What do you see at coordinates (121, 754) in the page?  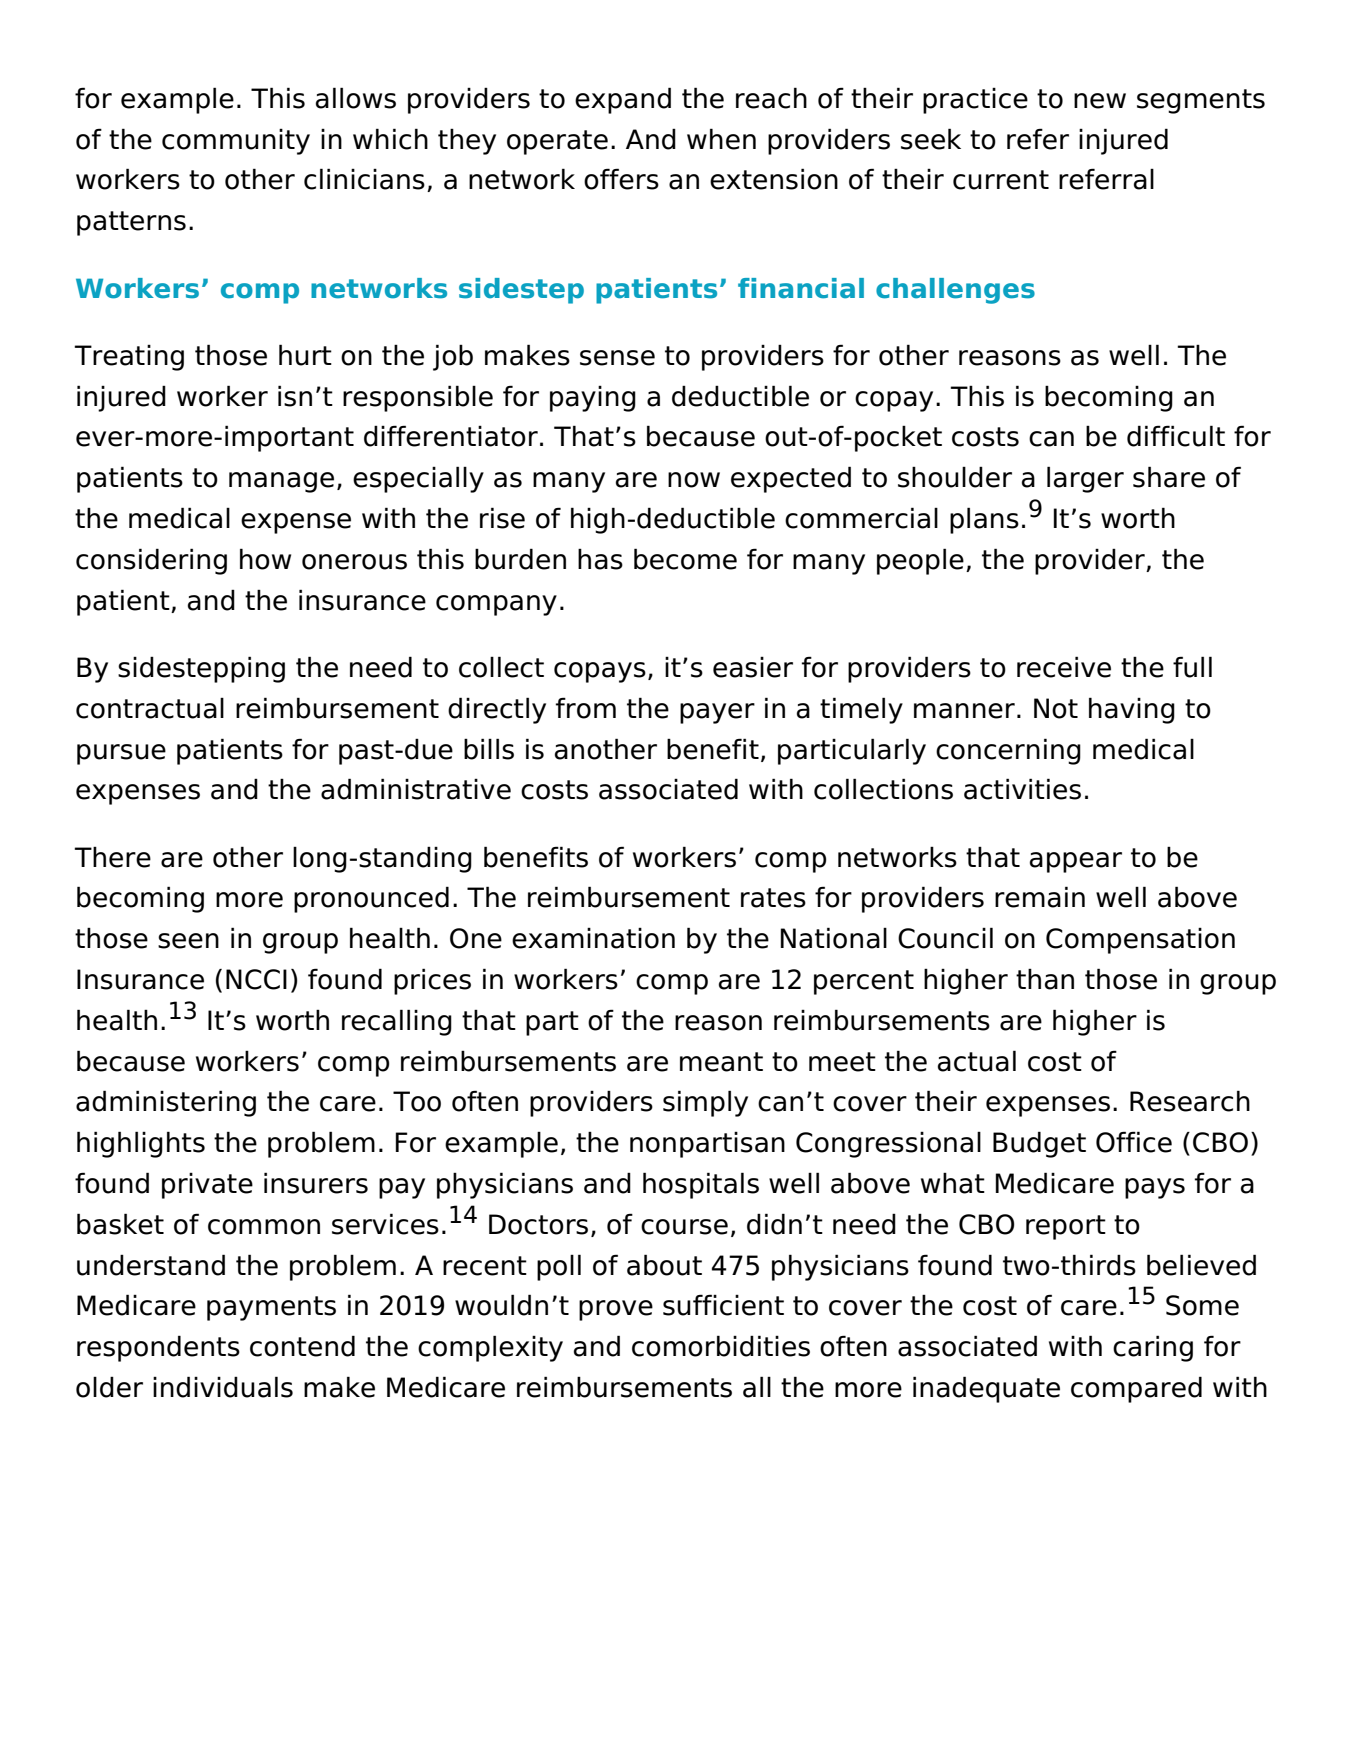 I see `pursue` at bounding box center [121, 754].
